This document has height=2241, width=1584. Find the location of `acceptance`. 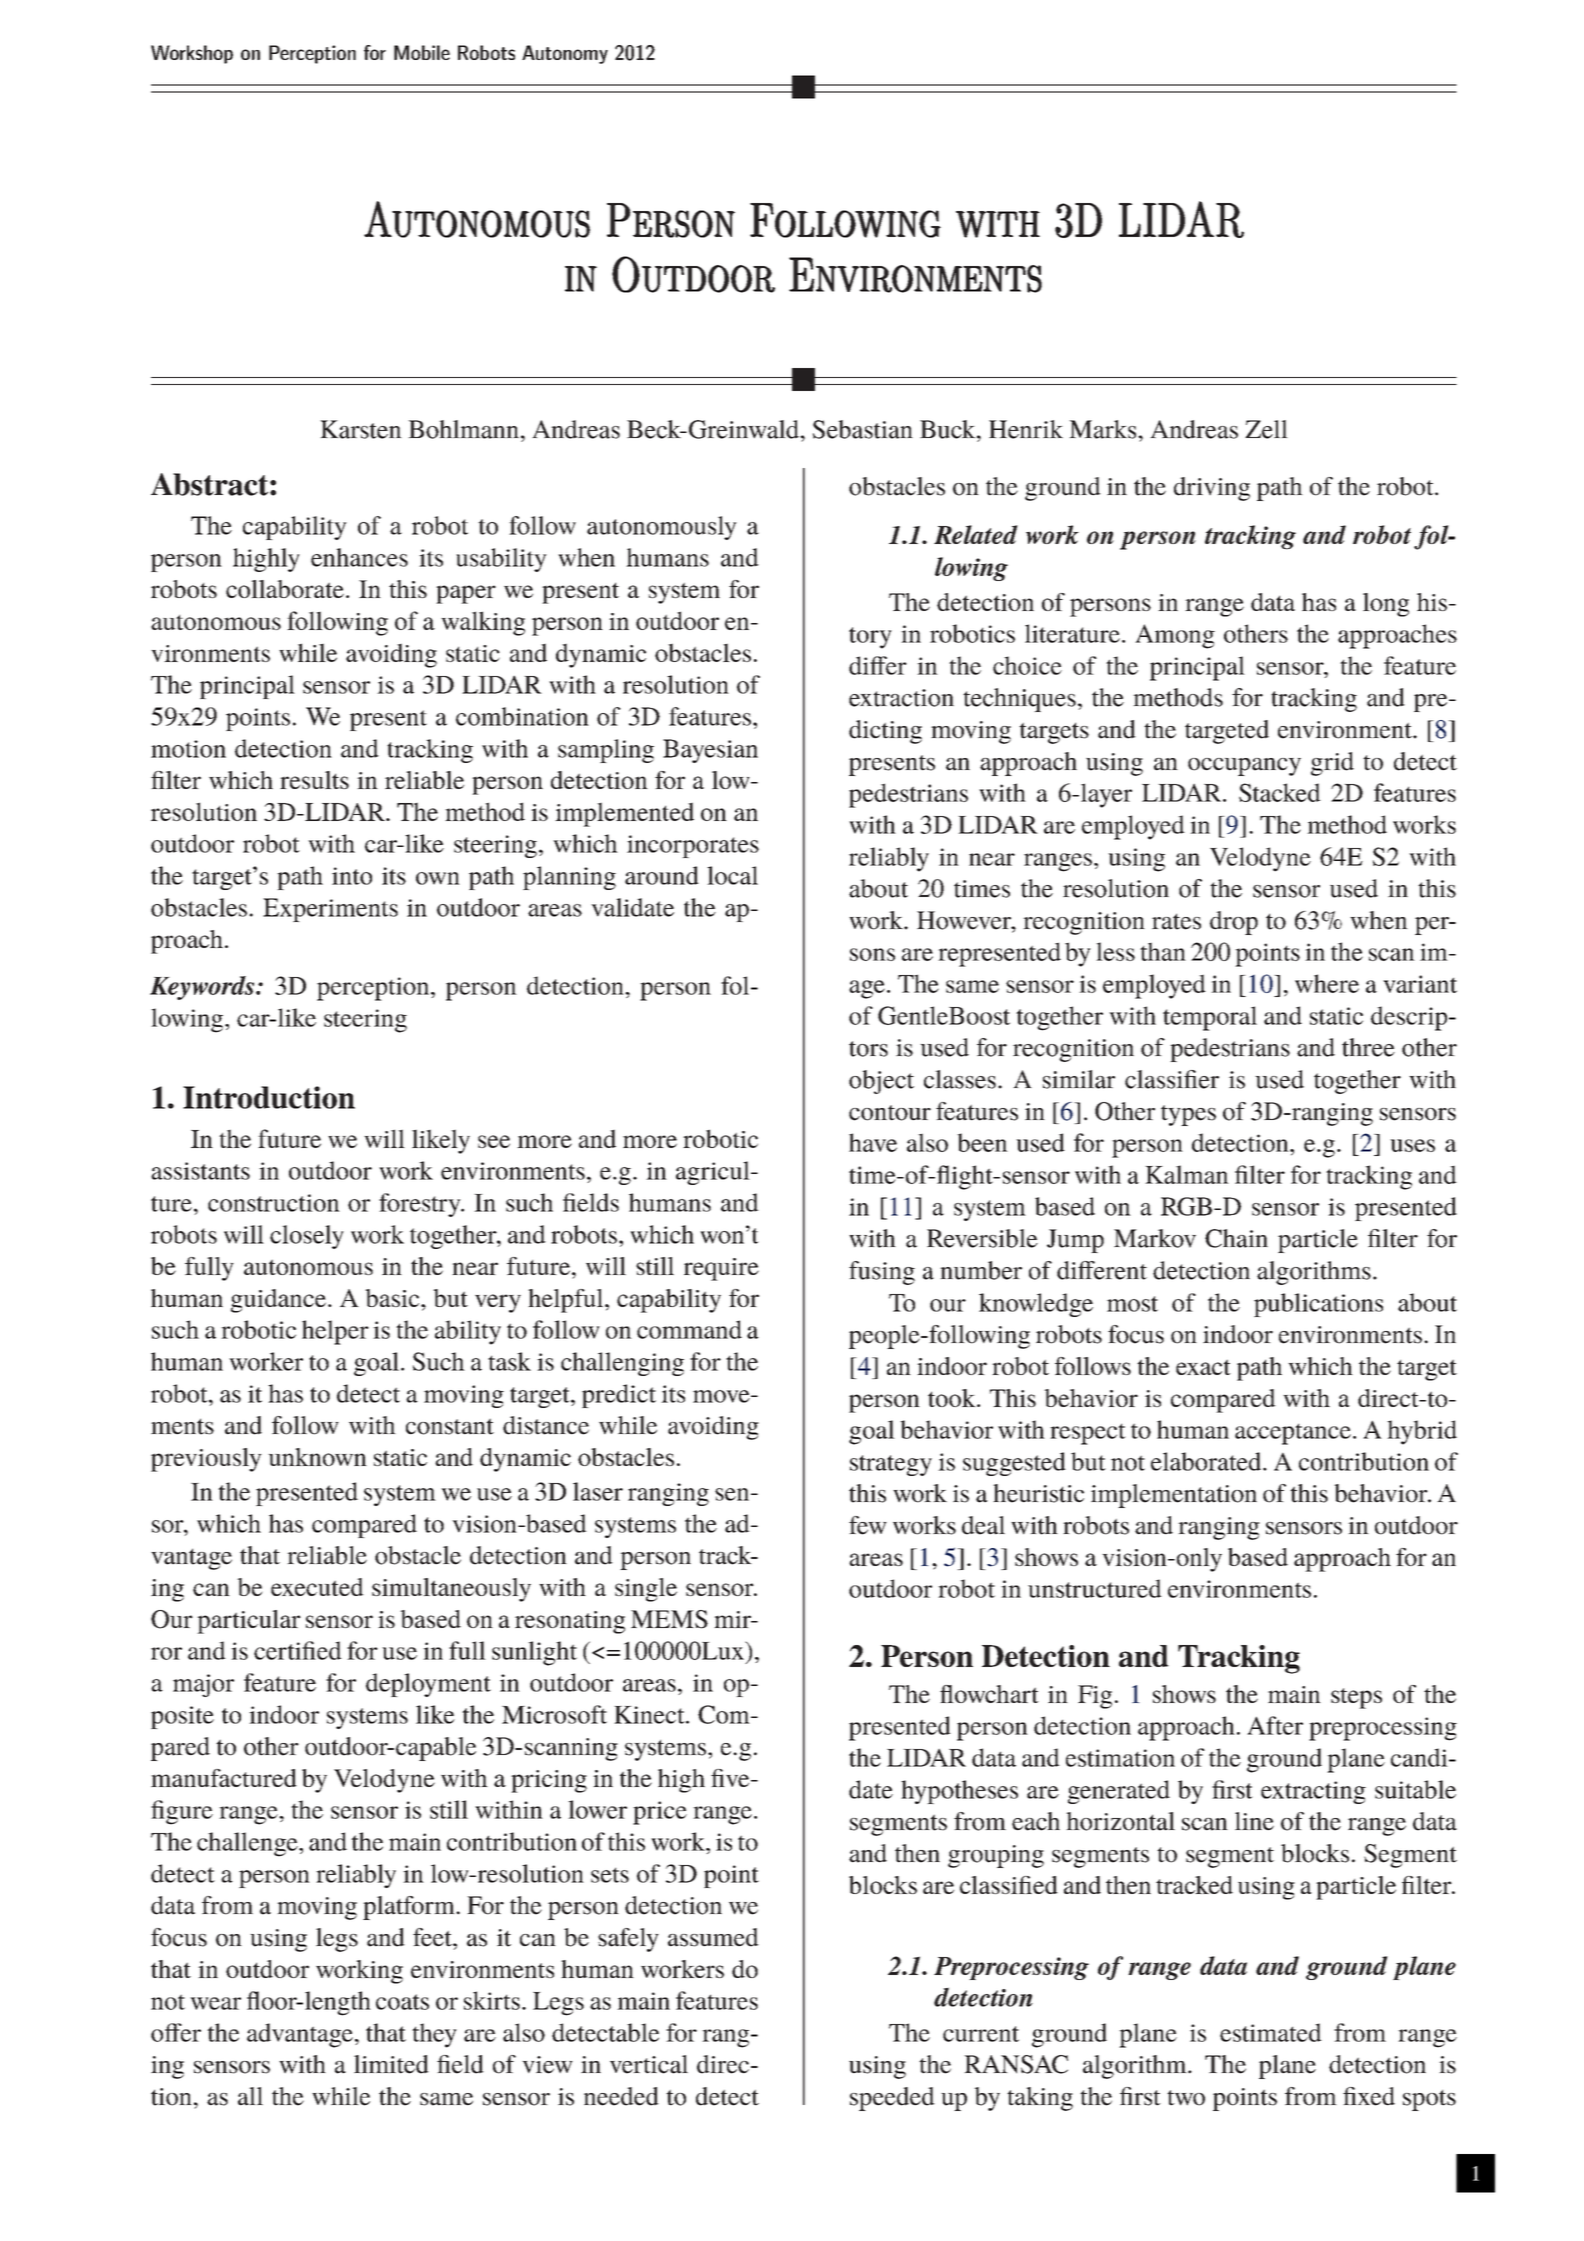

acceptance is located at coordinates (1293, 1434).
